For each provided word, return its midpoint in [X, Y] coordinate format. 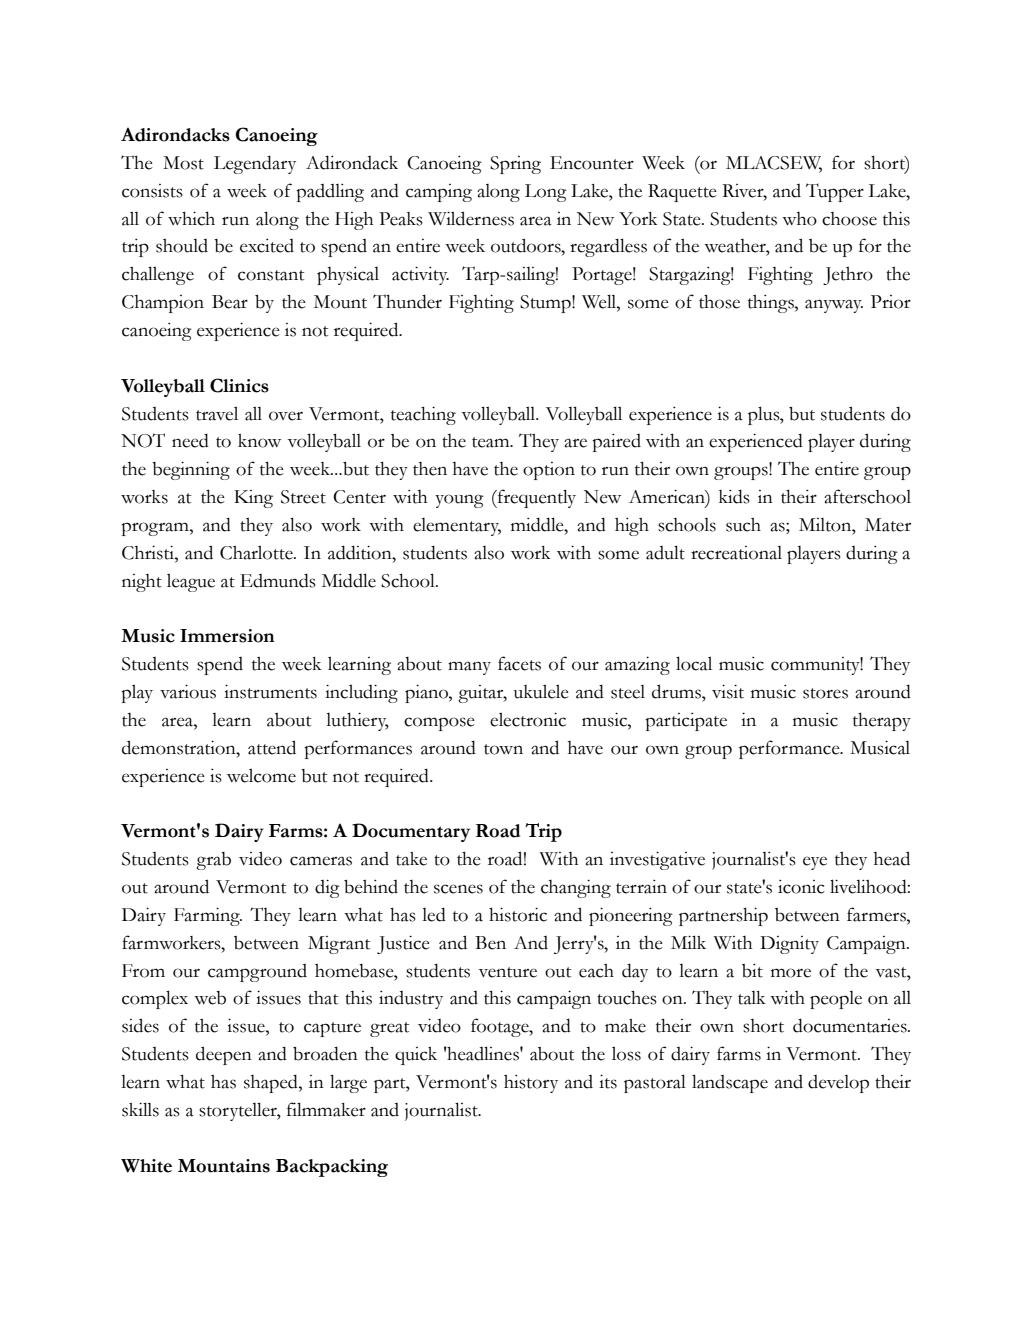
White [146, 1166]
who [799, 219]
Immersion [227, 636]
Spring [515, 165]
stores [825, 693]
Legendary [255, 164]
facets [519, 663]
